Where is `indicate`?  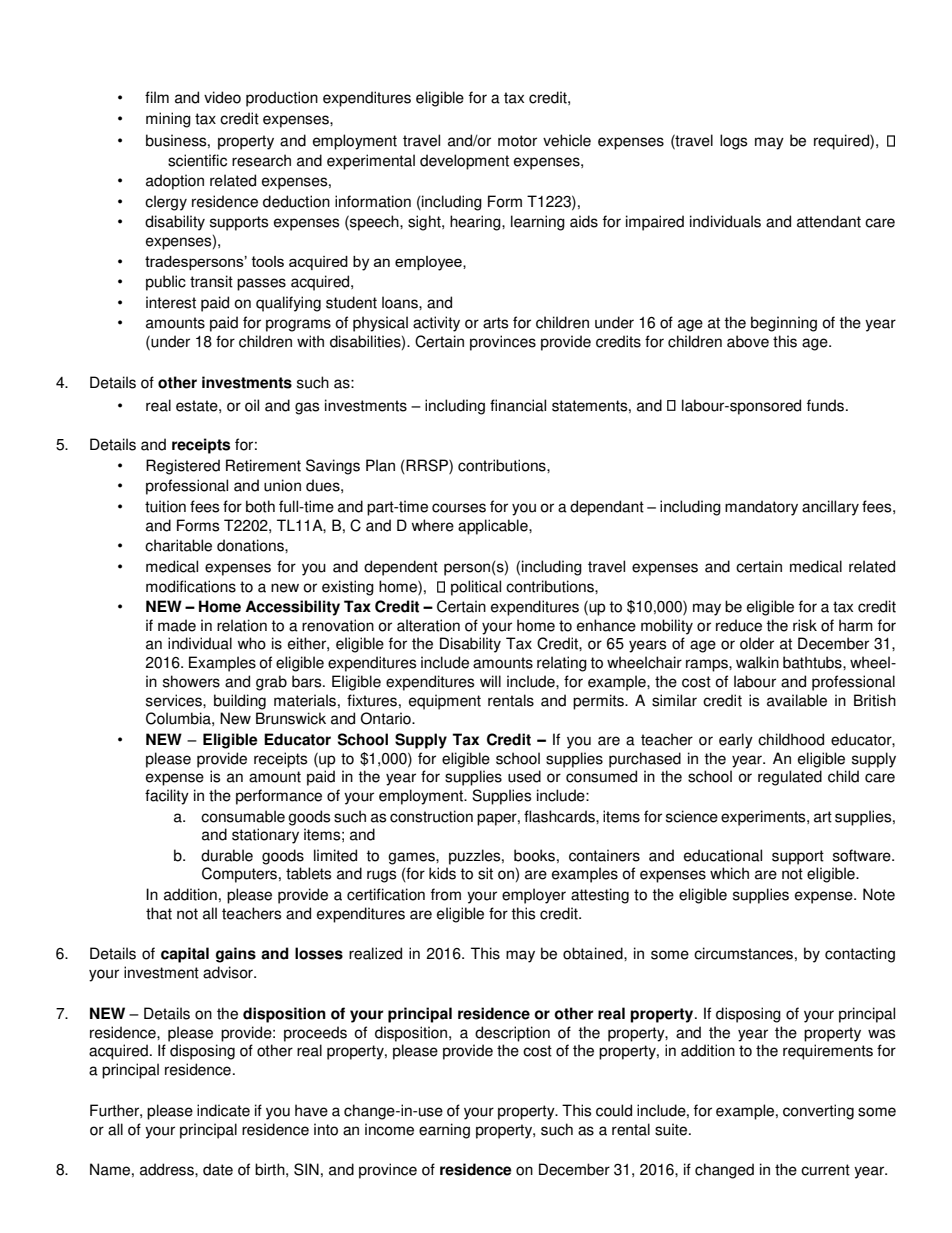 indicate is located at coordinates (223, 1110).
